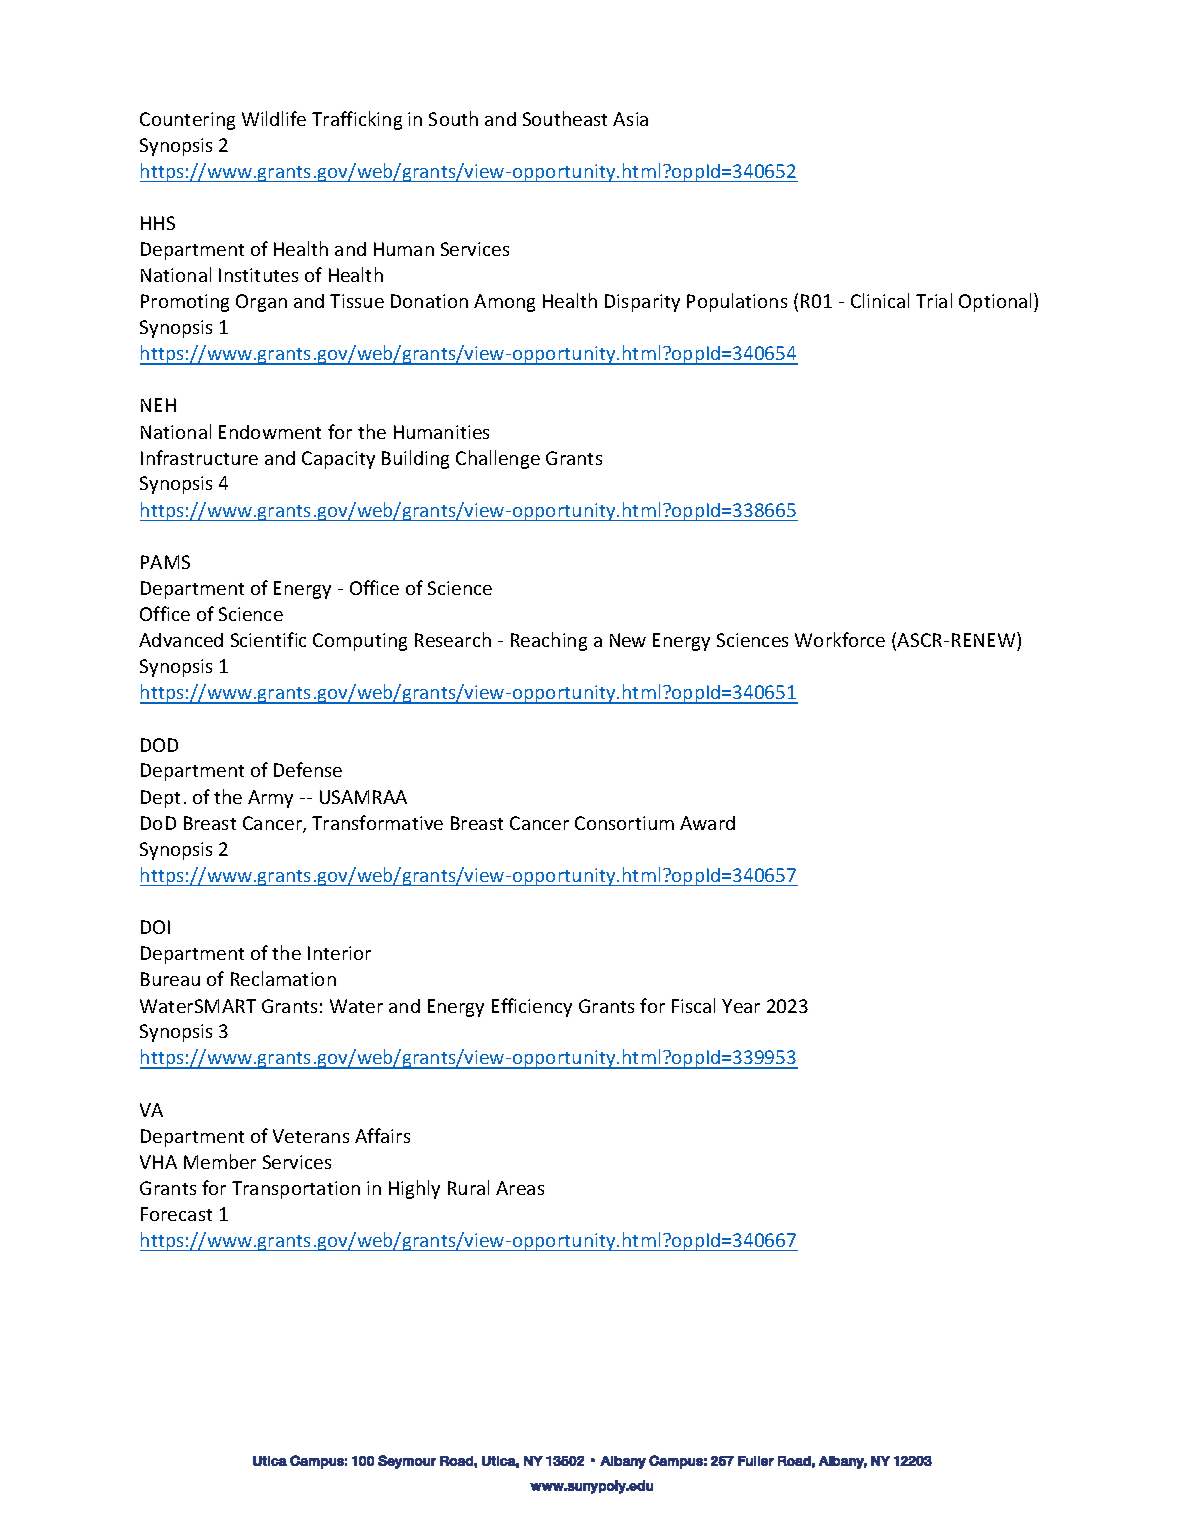 The height and width of the document is (1538, 1188). What do you see at coordinates (274, 118) in the document?
I see `Wildlife` at bounding box center [274, 118].
